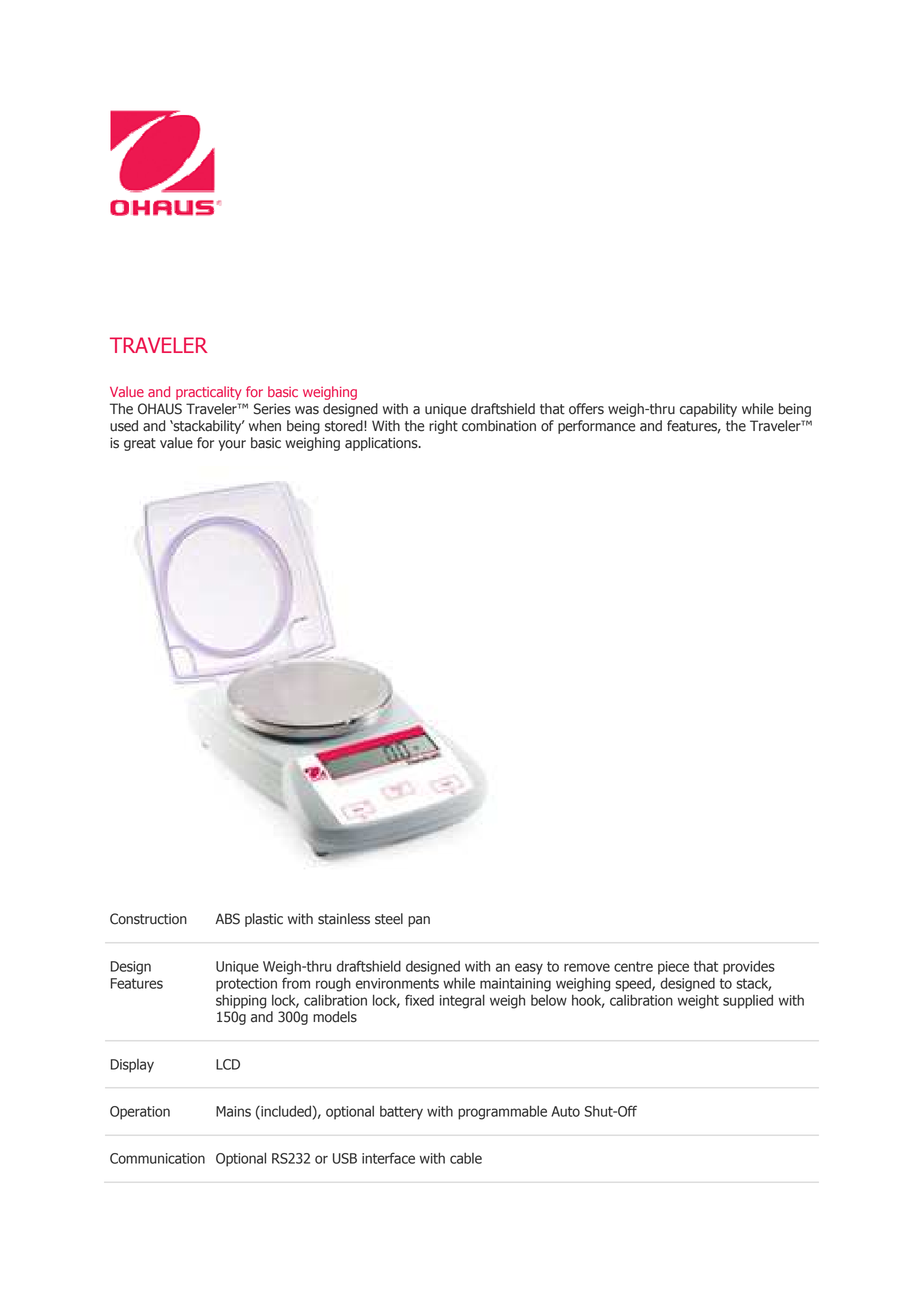  I want to click on ABS, so click(227, 919).
